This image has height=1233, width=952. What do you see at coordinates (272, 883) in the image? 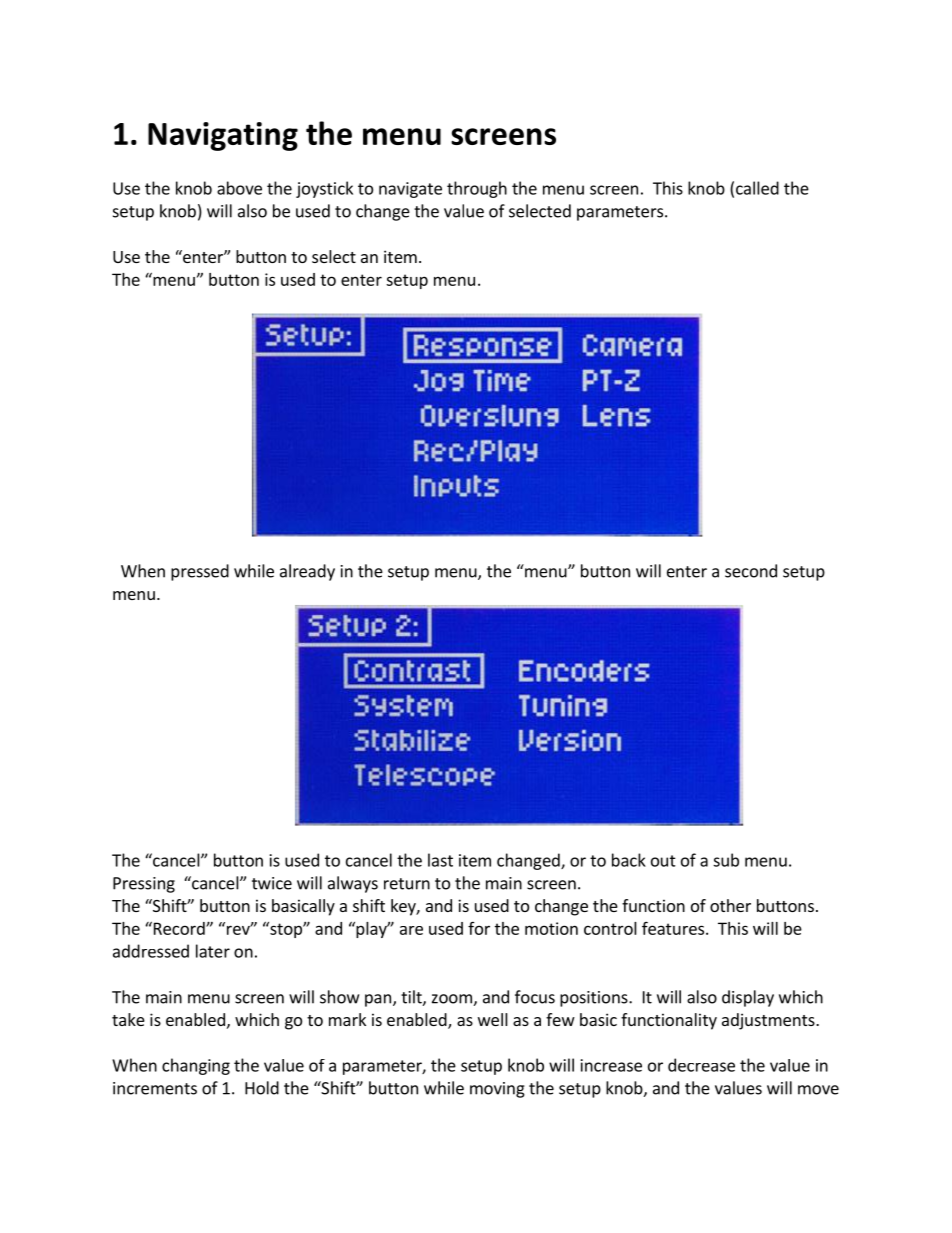
I see `twice` at bounding box center [272, 883].
